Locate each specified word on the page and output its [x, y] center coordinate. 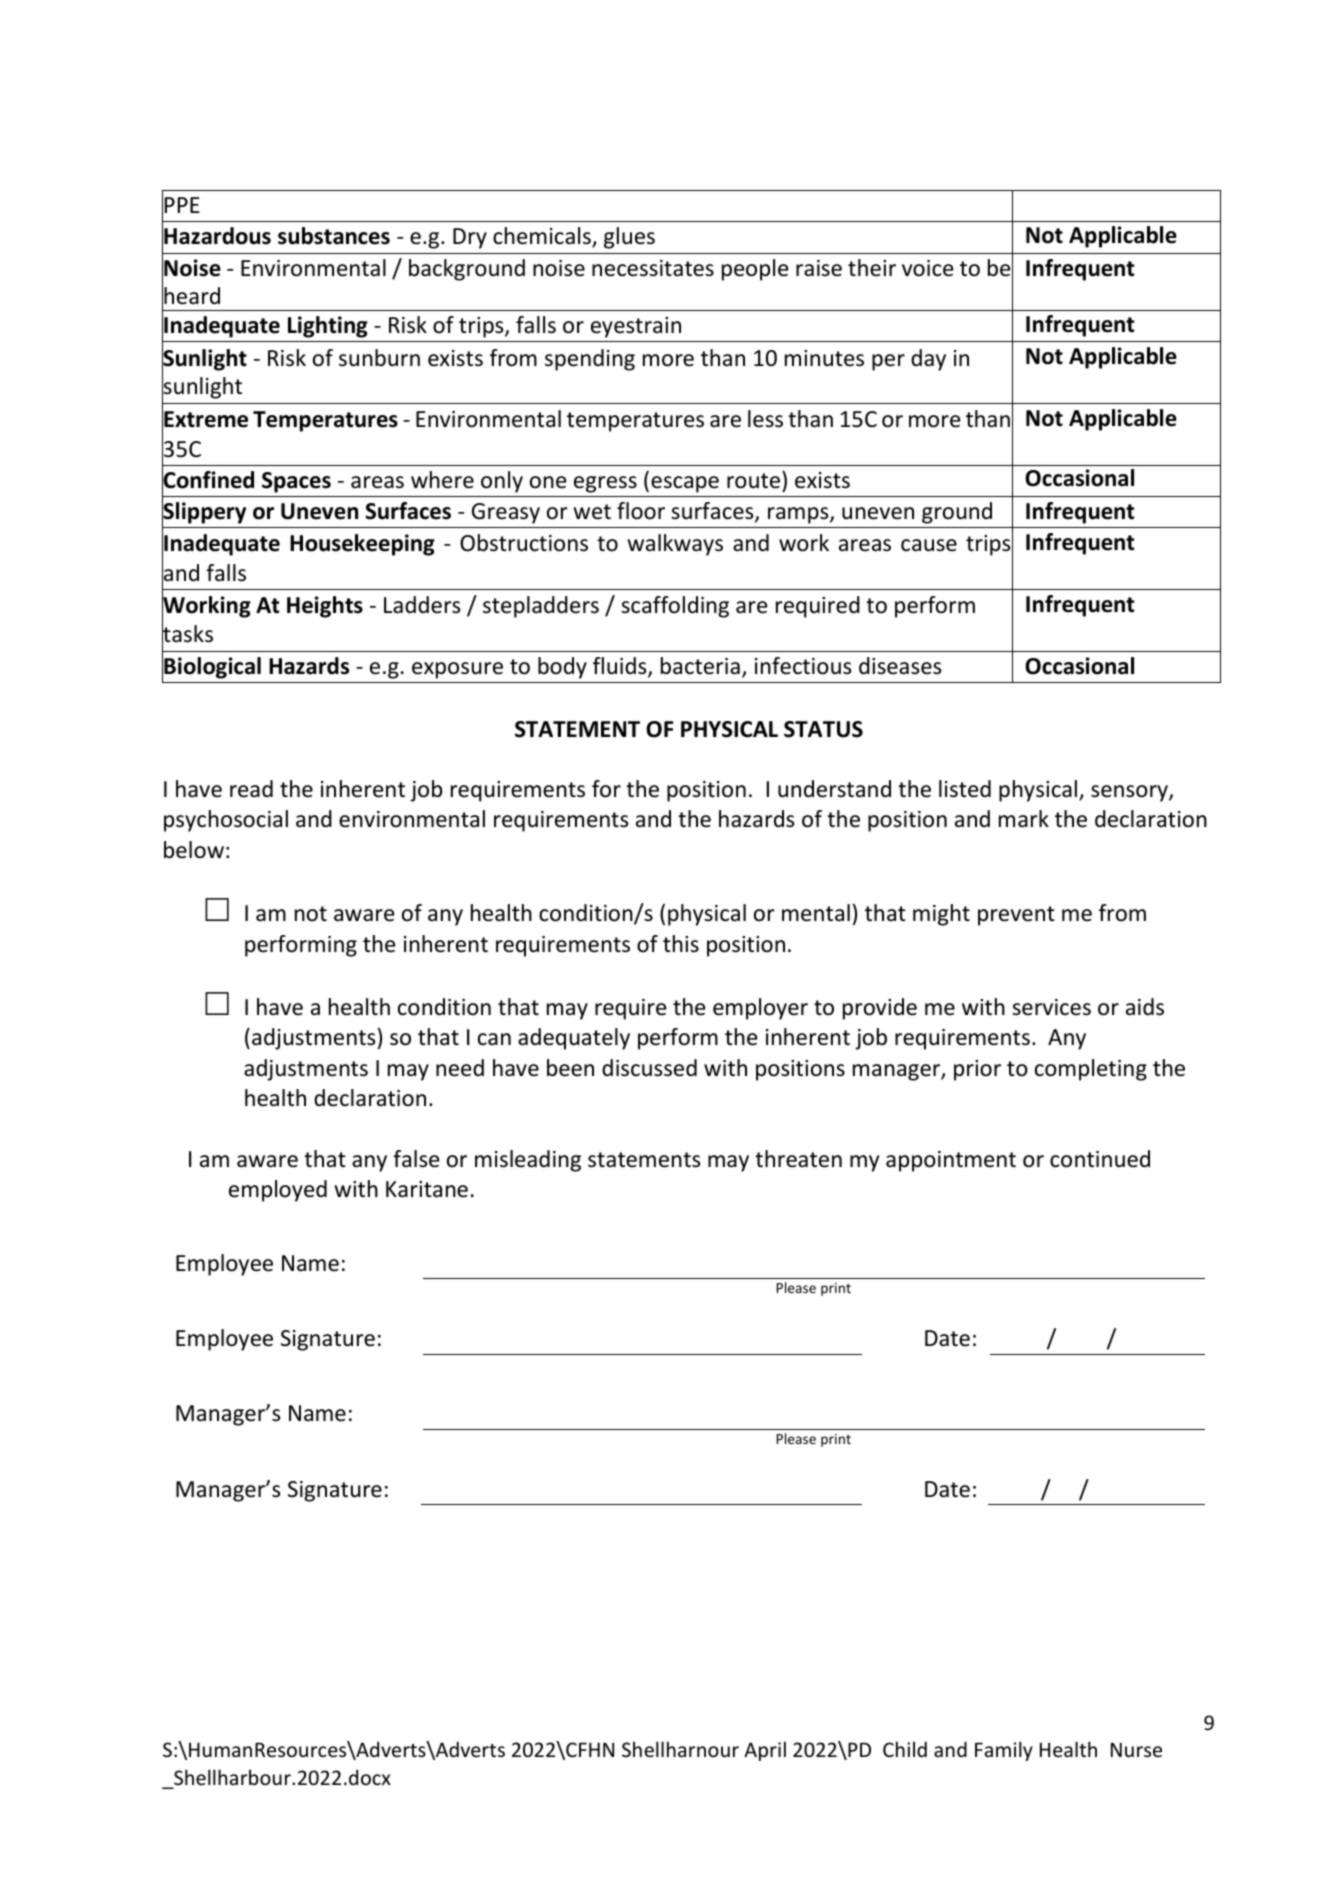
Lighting [328, 327]
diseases [900, 666]
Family [1004, 1751]
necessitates [653, 268]
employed [278, 1191]
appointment [951, 1161]
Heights [325, 607]
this [681, 943]
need [460, 1068]
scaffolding [675, 607]
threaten [798, 1159]
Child [905, 1749]
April [765, 1751]
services [1051, 1007]
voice [928, 268]
